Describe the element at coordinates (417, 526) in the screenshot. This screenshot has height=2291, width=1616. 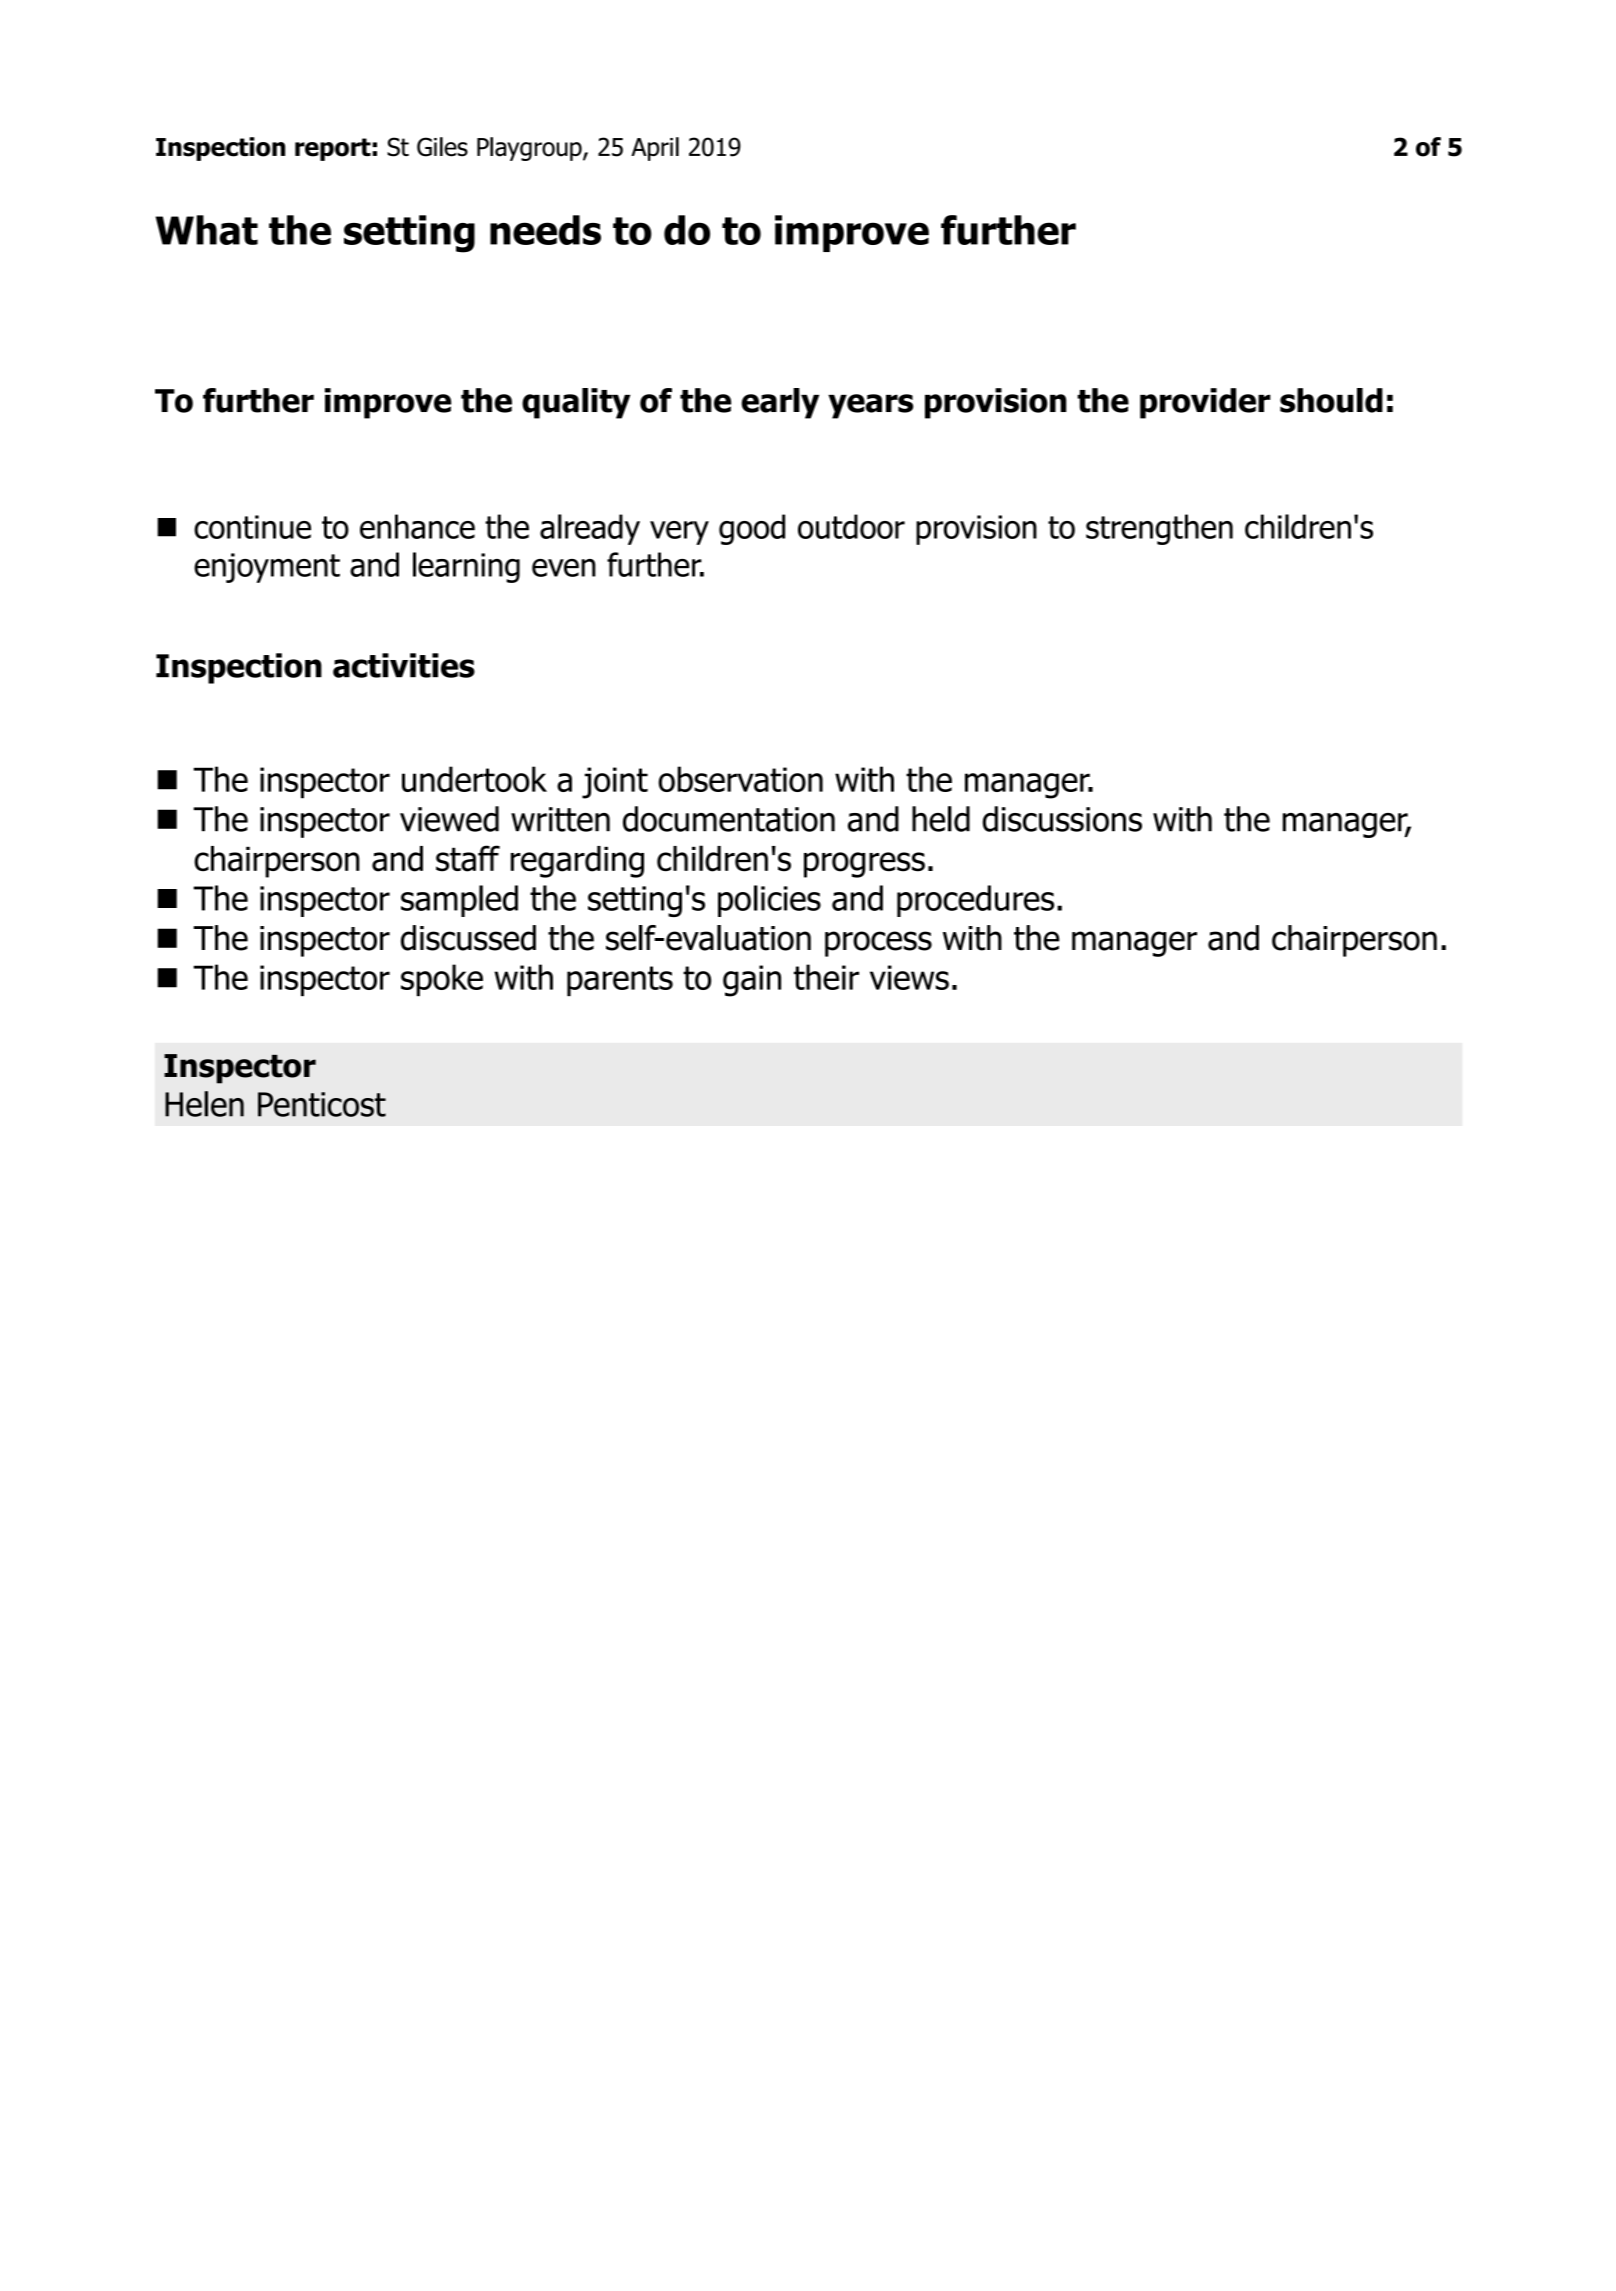
I see `enhance` at that location.
